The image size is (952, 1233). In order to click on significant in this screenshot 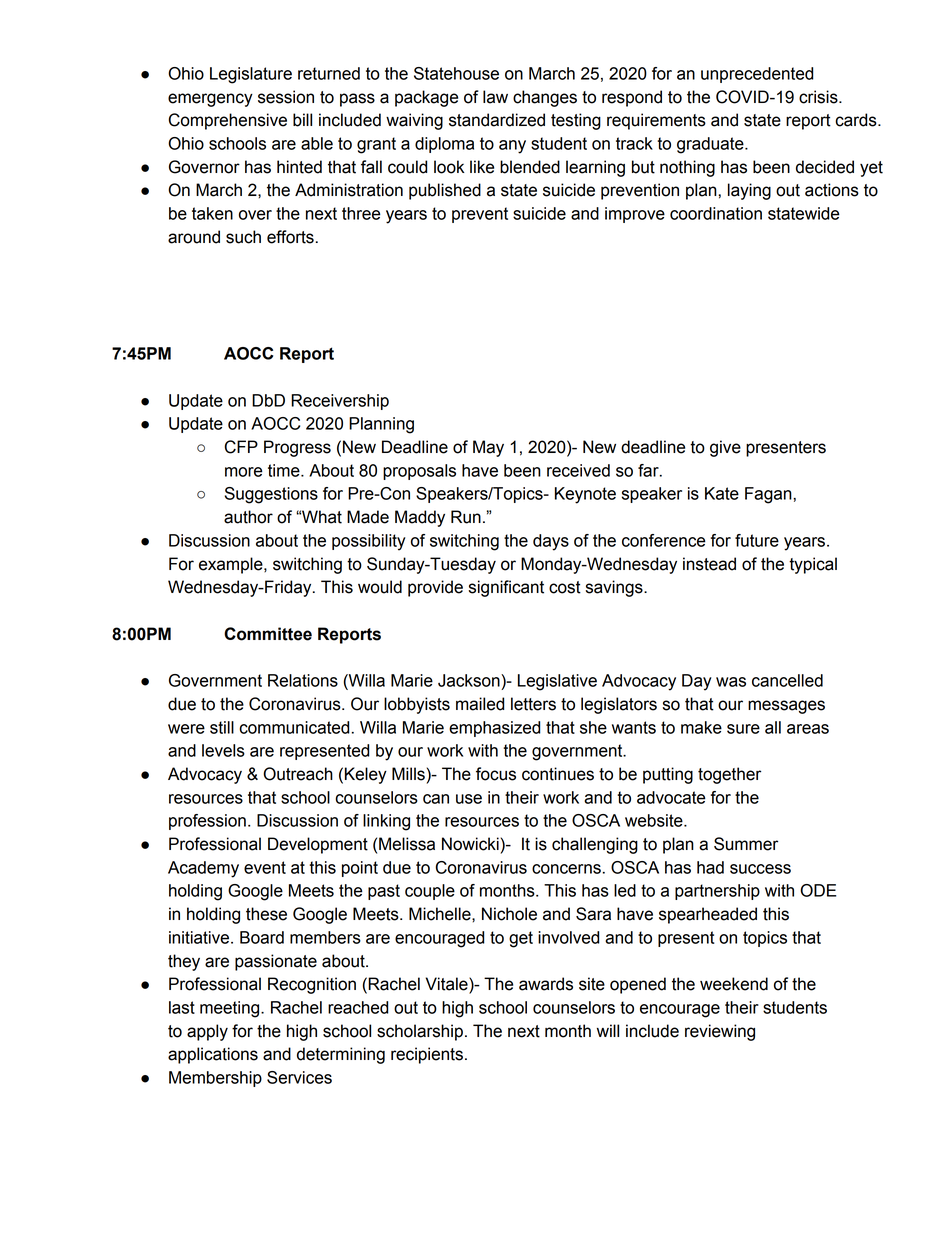, I will do `click(506, 588)`.
